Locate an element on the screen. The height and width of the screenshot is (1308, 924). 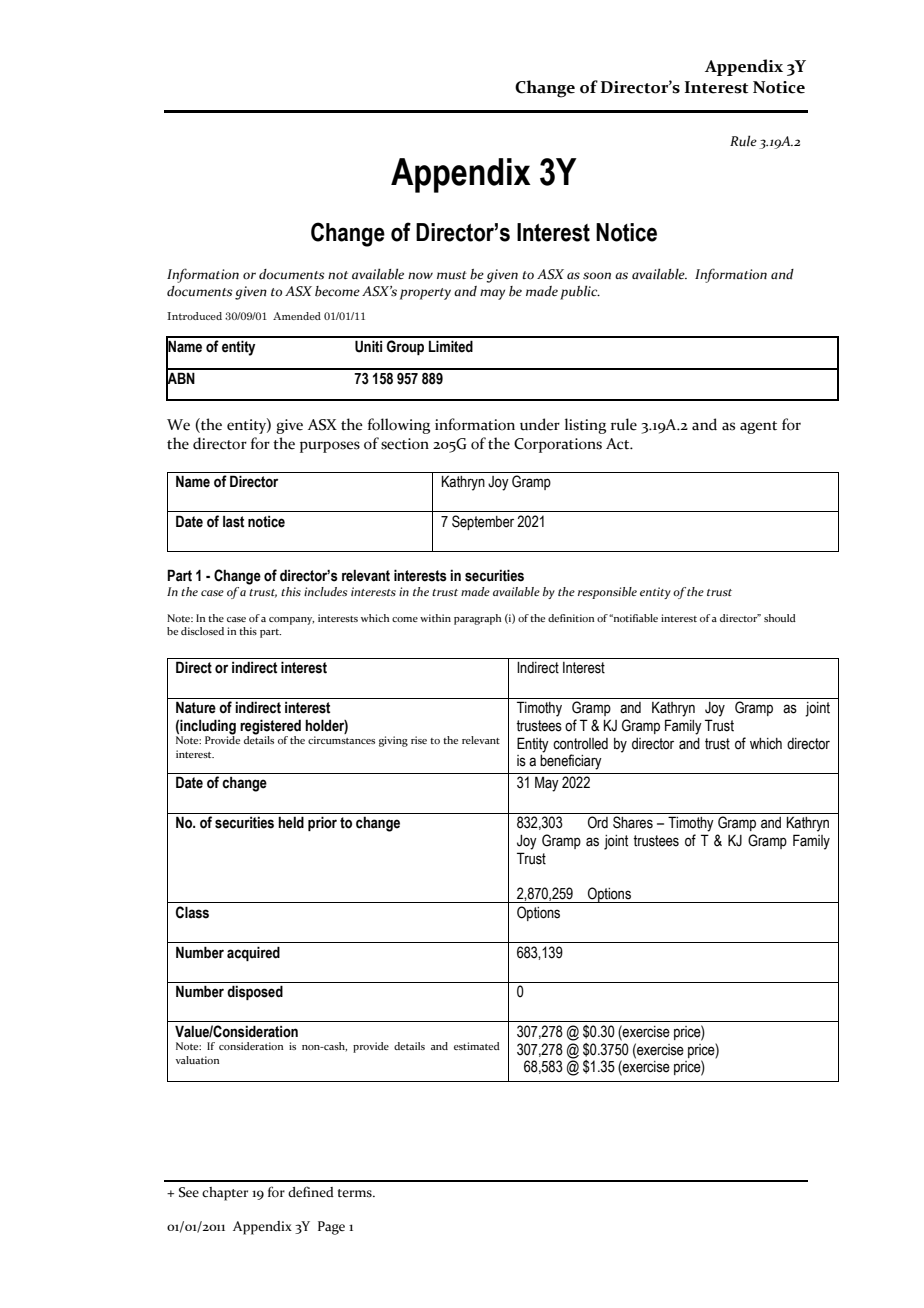
September is located at coordinates (483, 522).
